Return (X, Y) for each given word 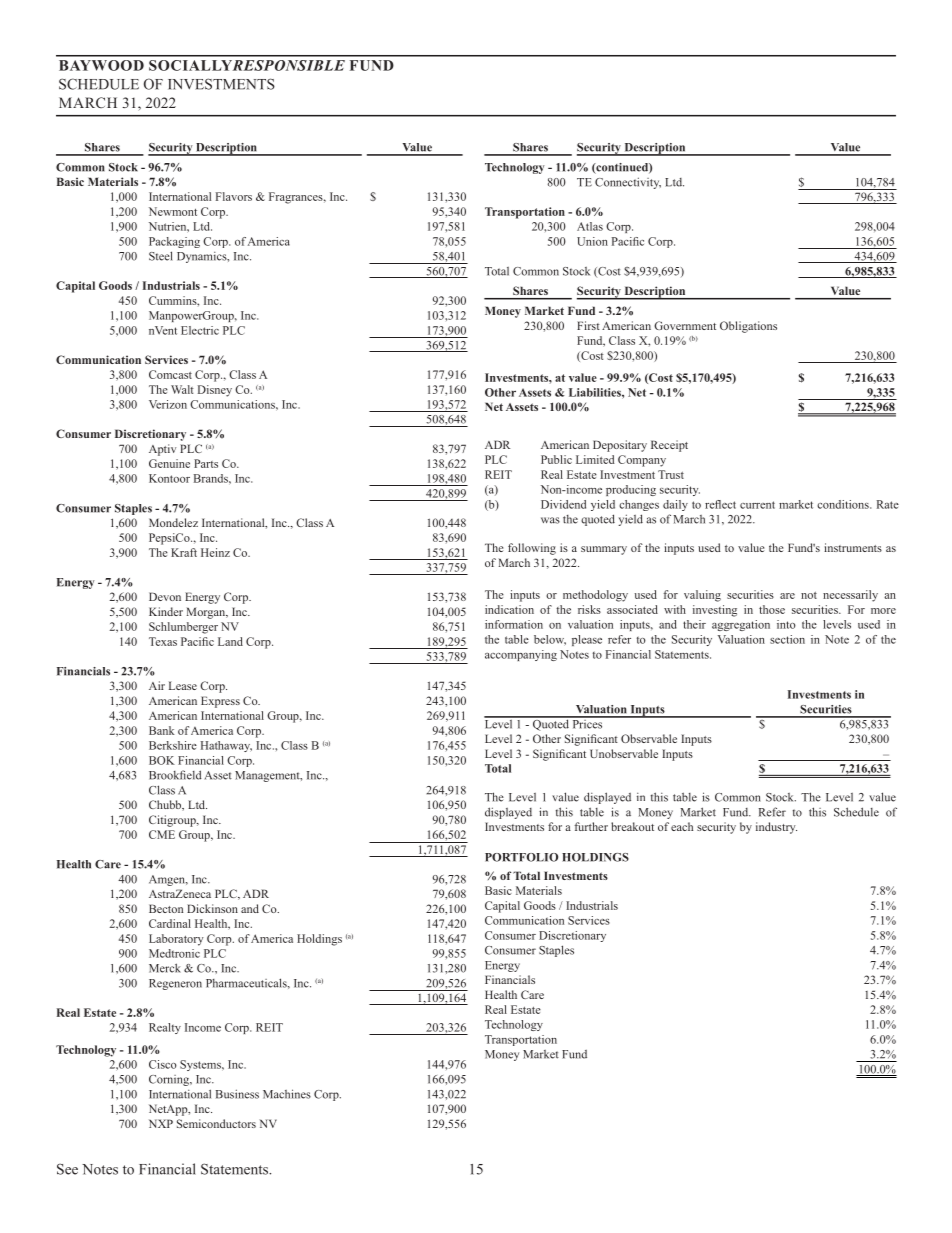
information (514, 624)
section (787, 639)
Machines (287, 1094)
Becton (166, 908)
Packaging (174, 242)
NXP (161, 1123)
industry (776, 828)
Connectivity (628, 183)
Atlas (590, 226)
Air (157, 685)
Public (556, 459)
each (682, 826)
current (757, 505)
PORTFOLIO (521, 857)
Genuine (169, 463)
